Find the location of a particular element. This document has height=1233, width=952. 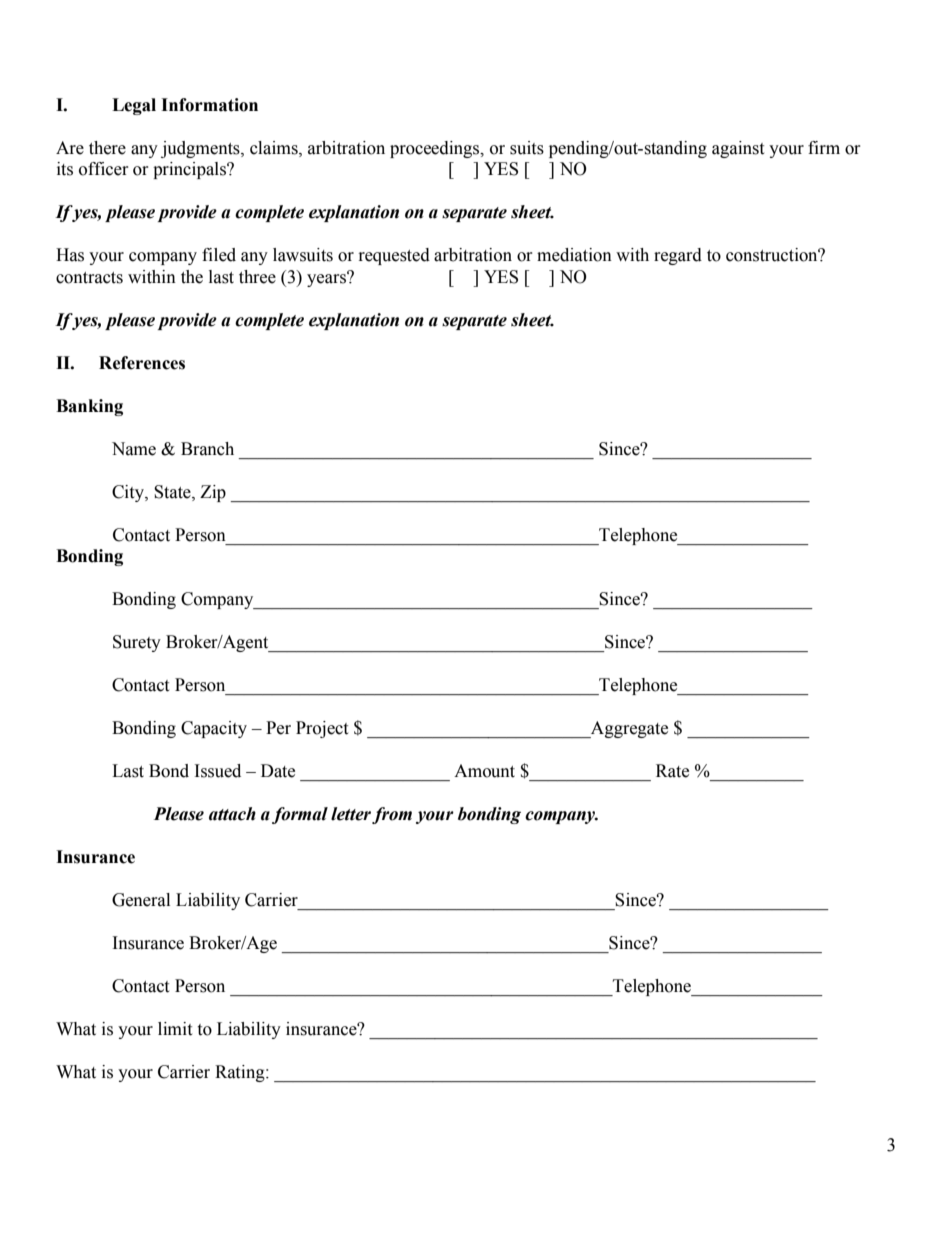

limit is located at coordinates (175, 1029).
